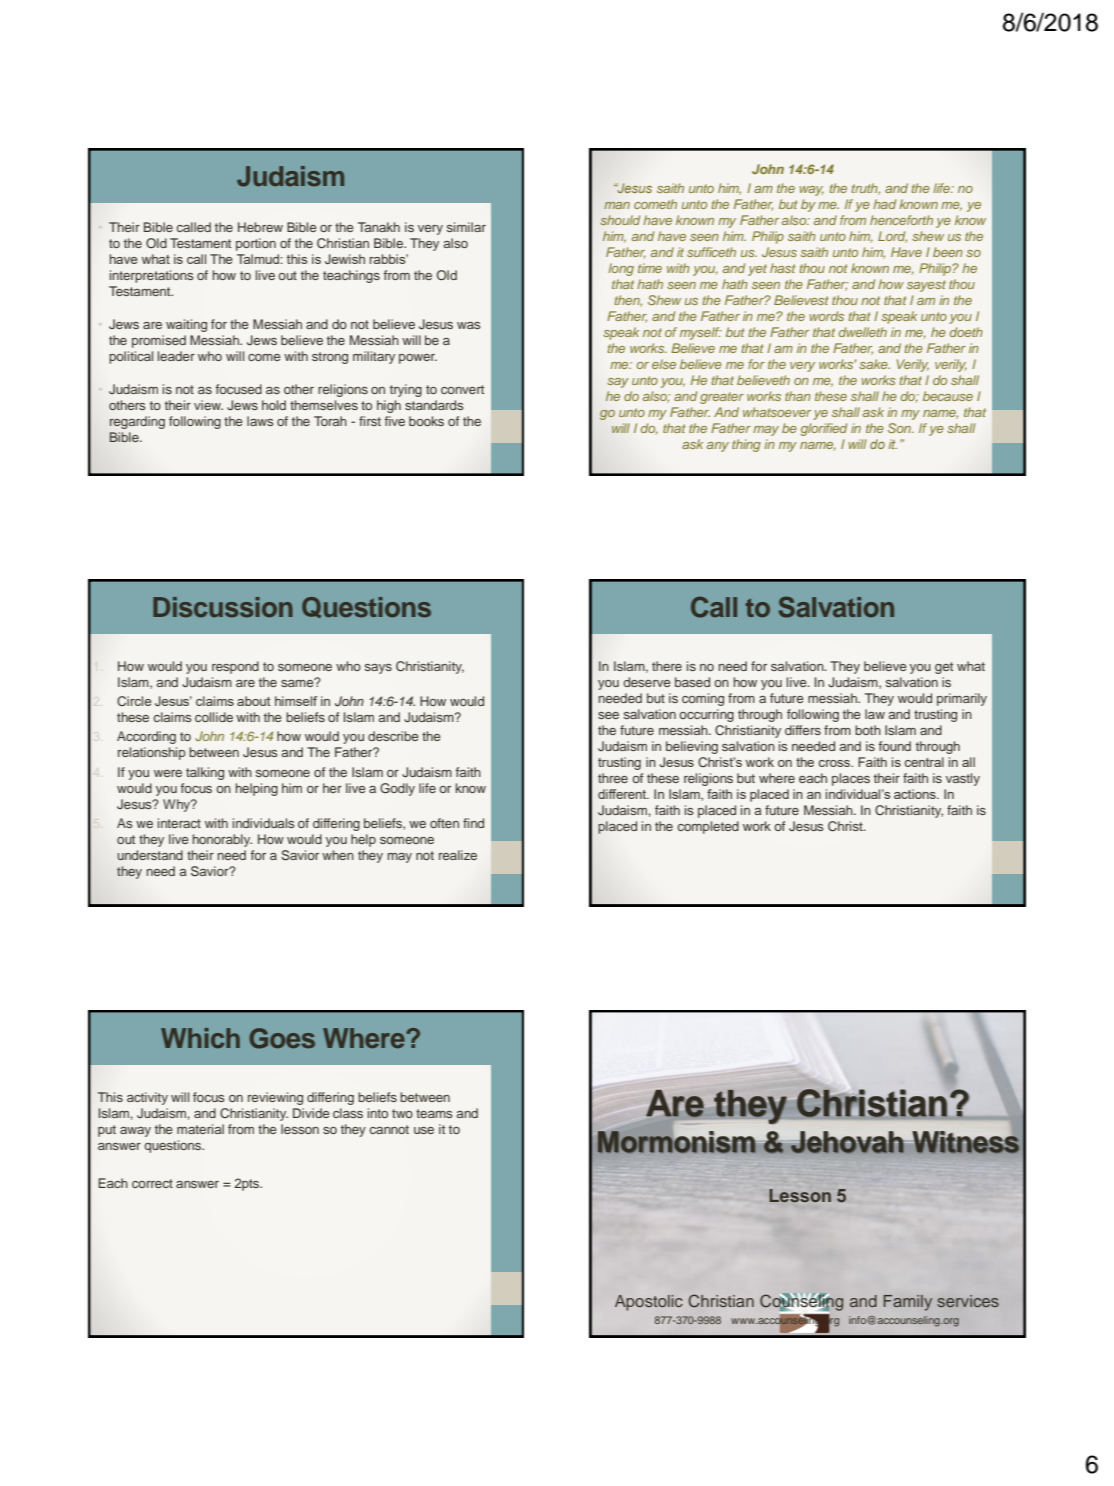 This screenshot has width=1114, height=1486. Describe the element at coordinates (895, 746) in the screenshot. I see `found` at that location.
